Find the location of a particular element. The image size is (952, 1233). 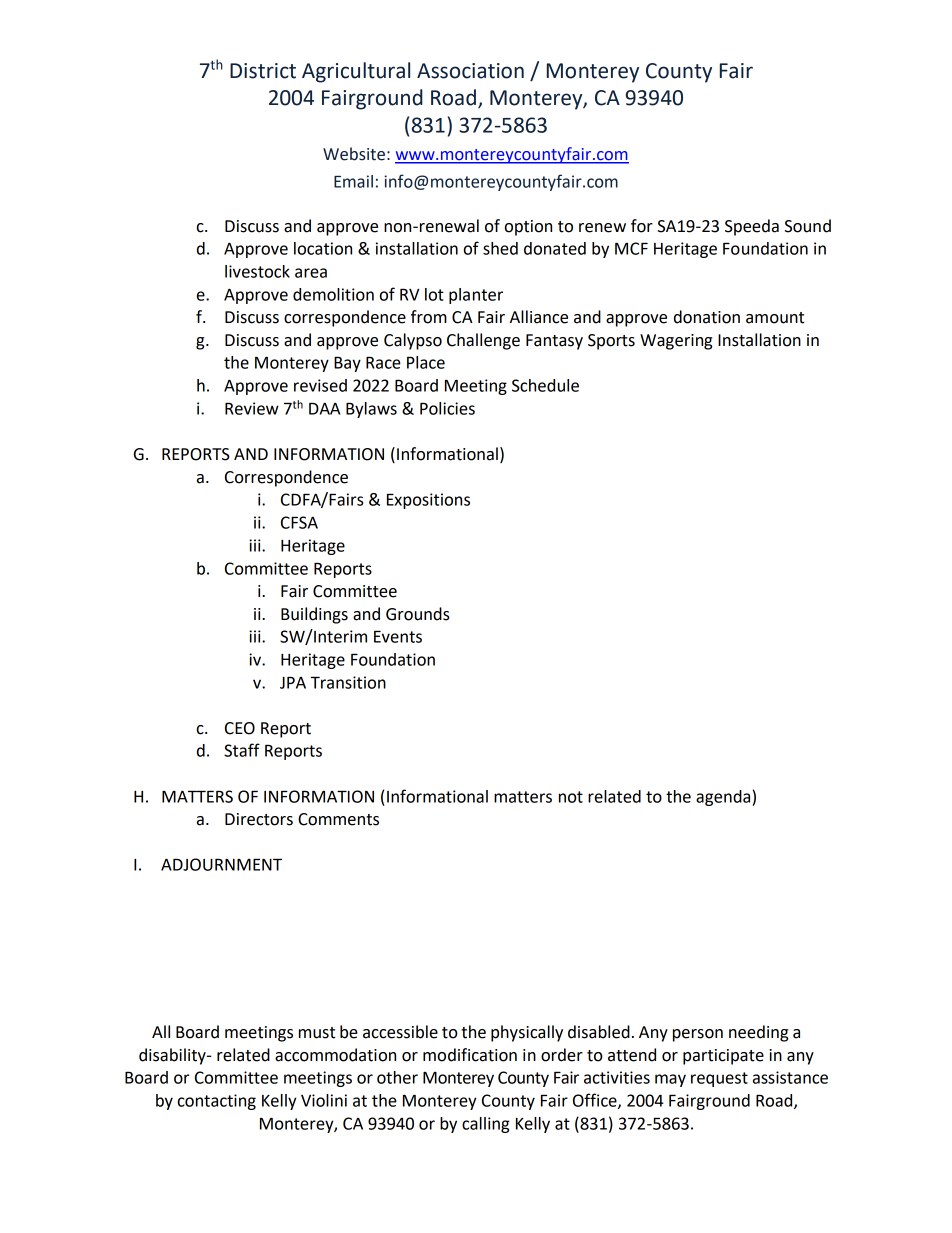

accommodation is located at coordinates (335, 1055).
